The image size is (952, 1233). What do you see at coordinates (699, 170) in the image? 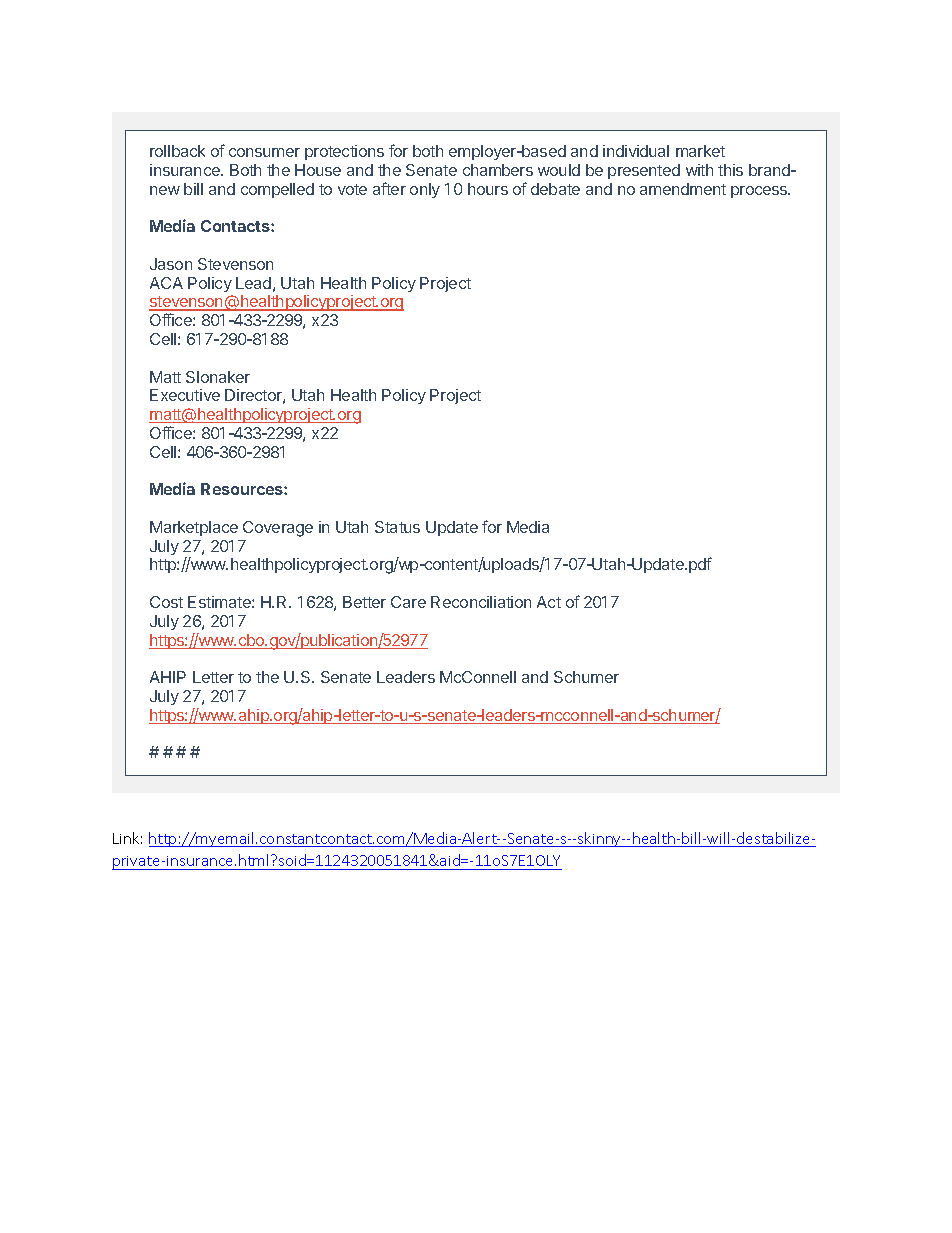
I see `with` at bounding box center [699, 170].
